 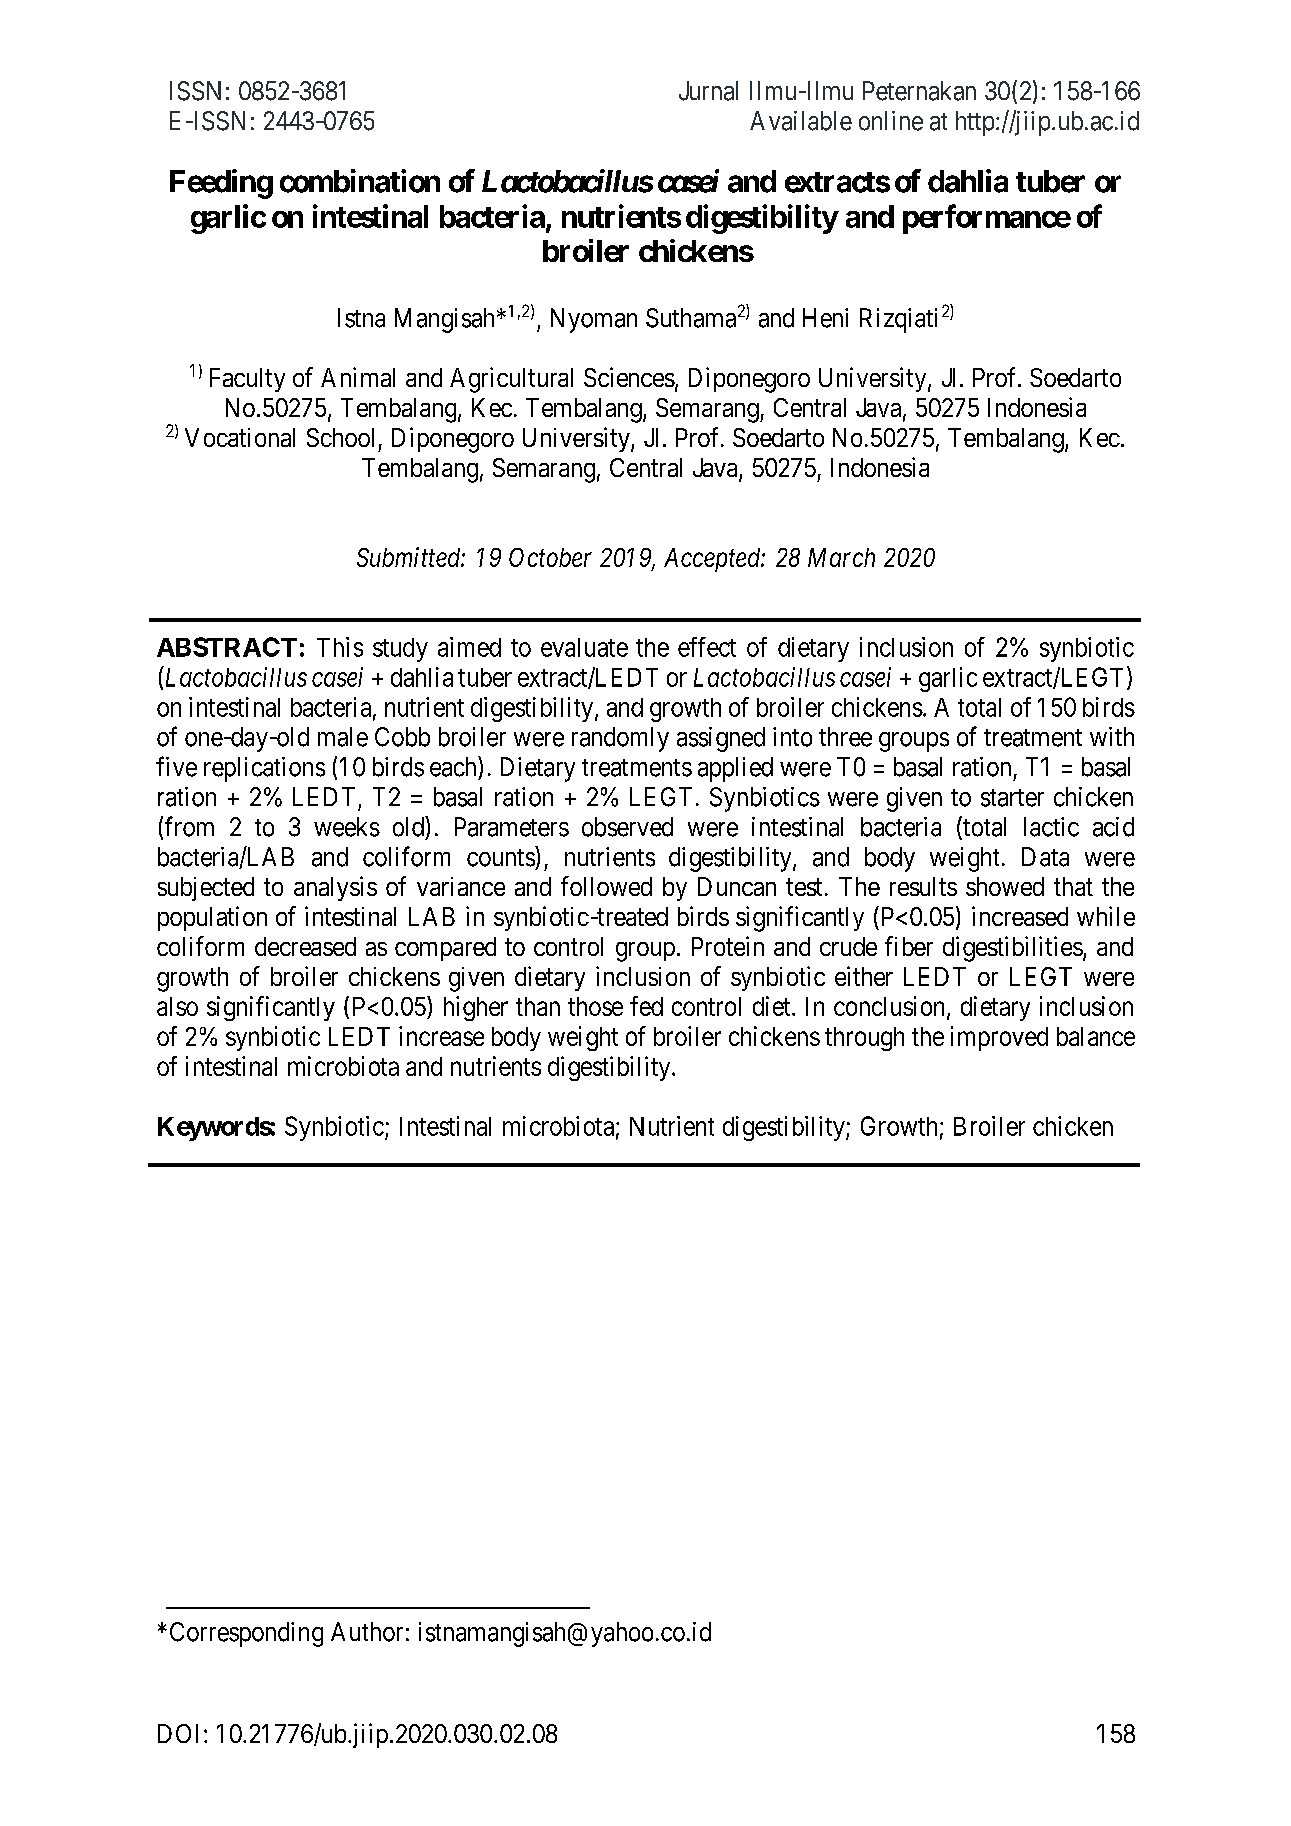 I want to click on decreased, so click(x=305, y=946).
